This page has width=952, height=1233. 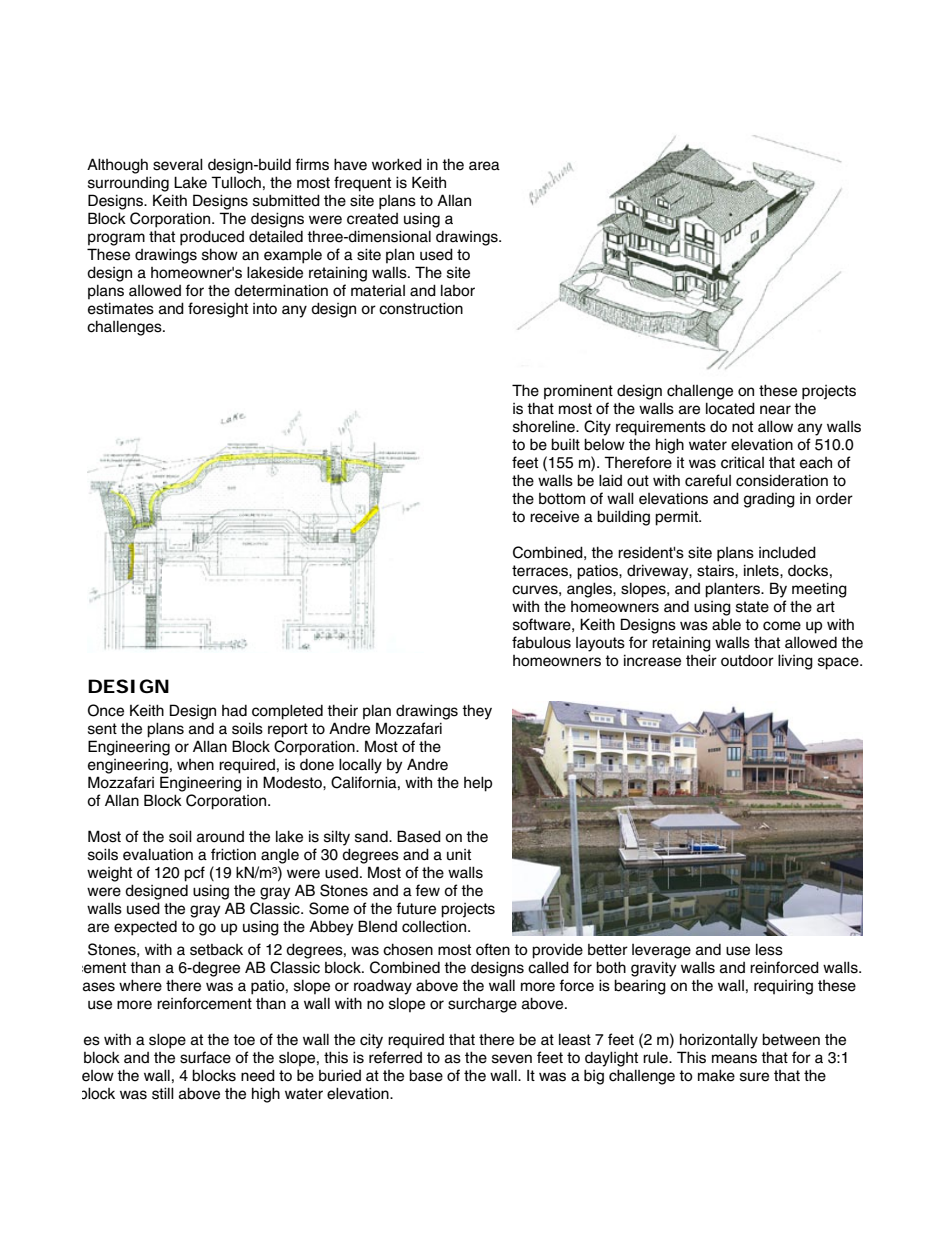 I want to click on help, so click(x=478, y=784).
